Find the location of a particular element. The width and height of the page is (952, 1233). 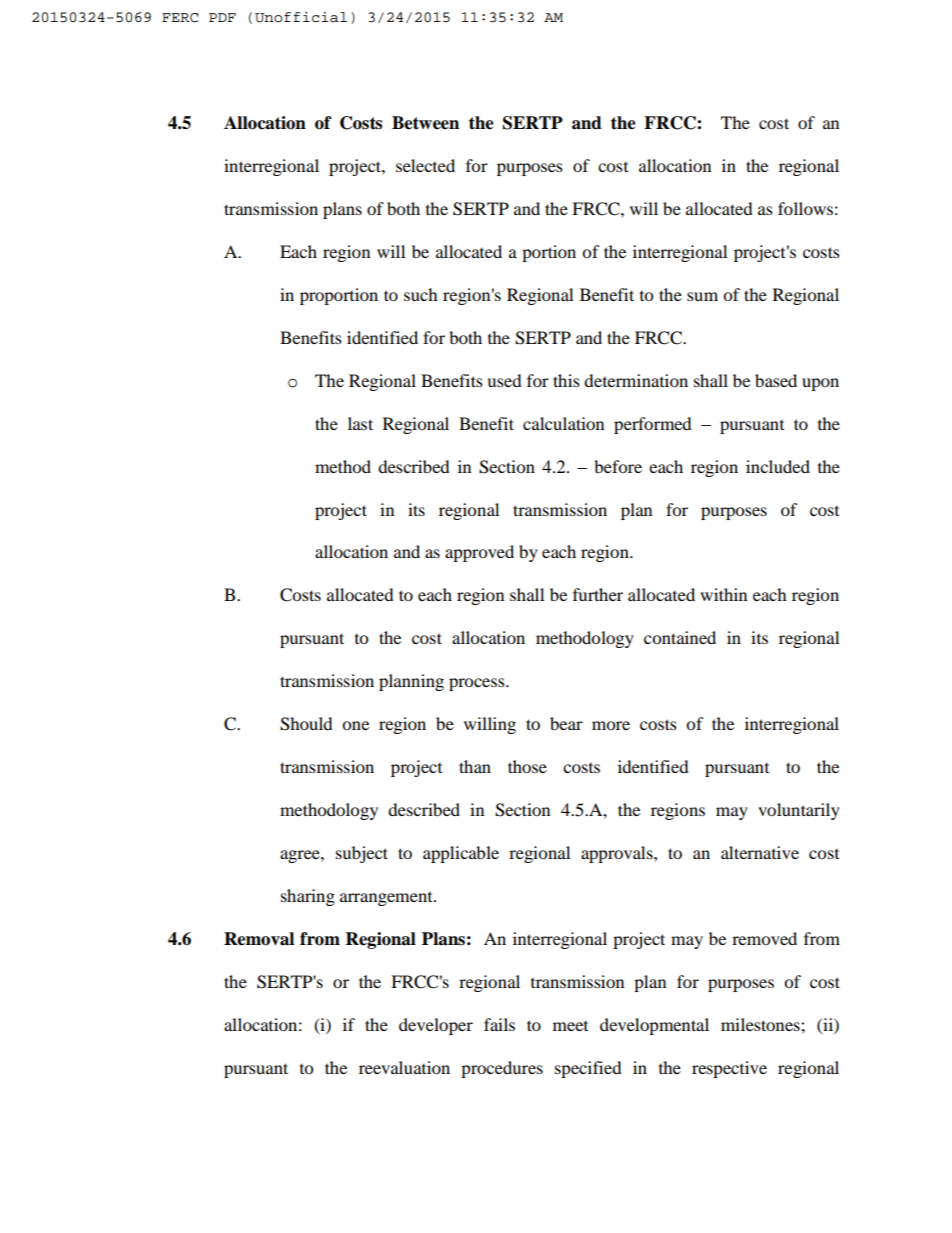

process is located at coordinates (478, 684).
